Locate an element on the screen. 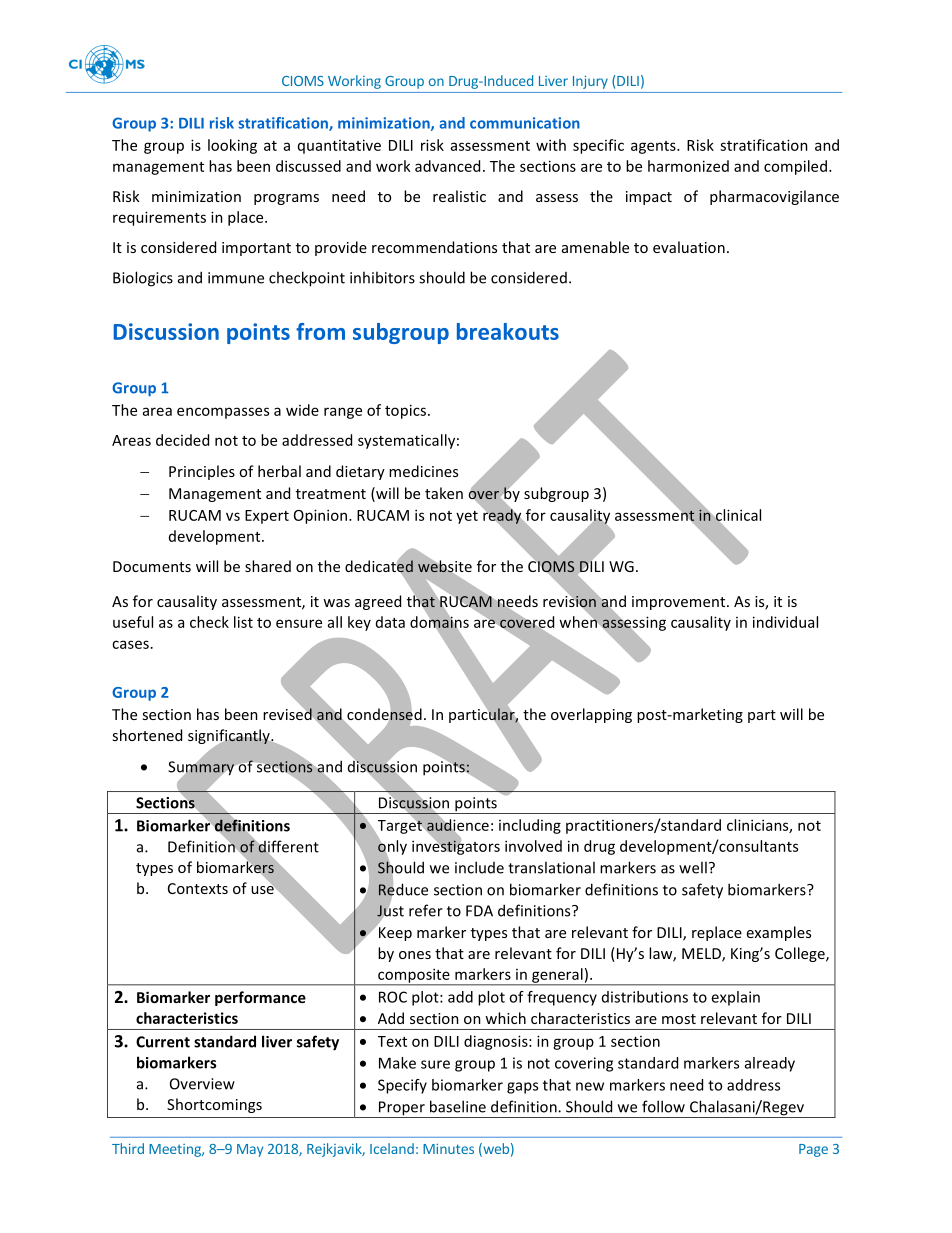  improvement is located at coordinates (680, 603).
